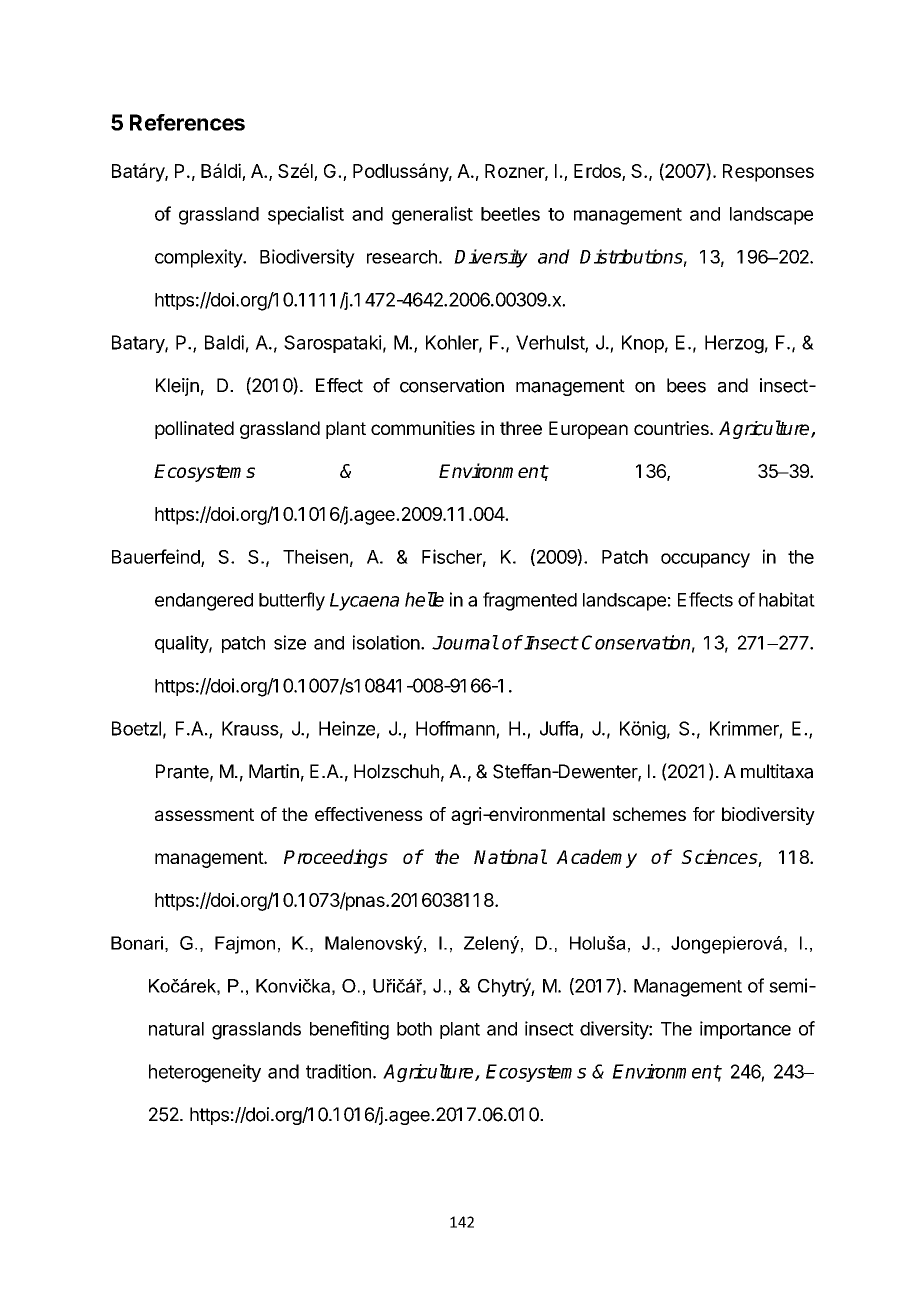  I want to click on Responses, so click(768, 173).
